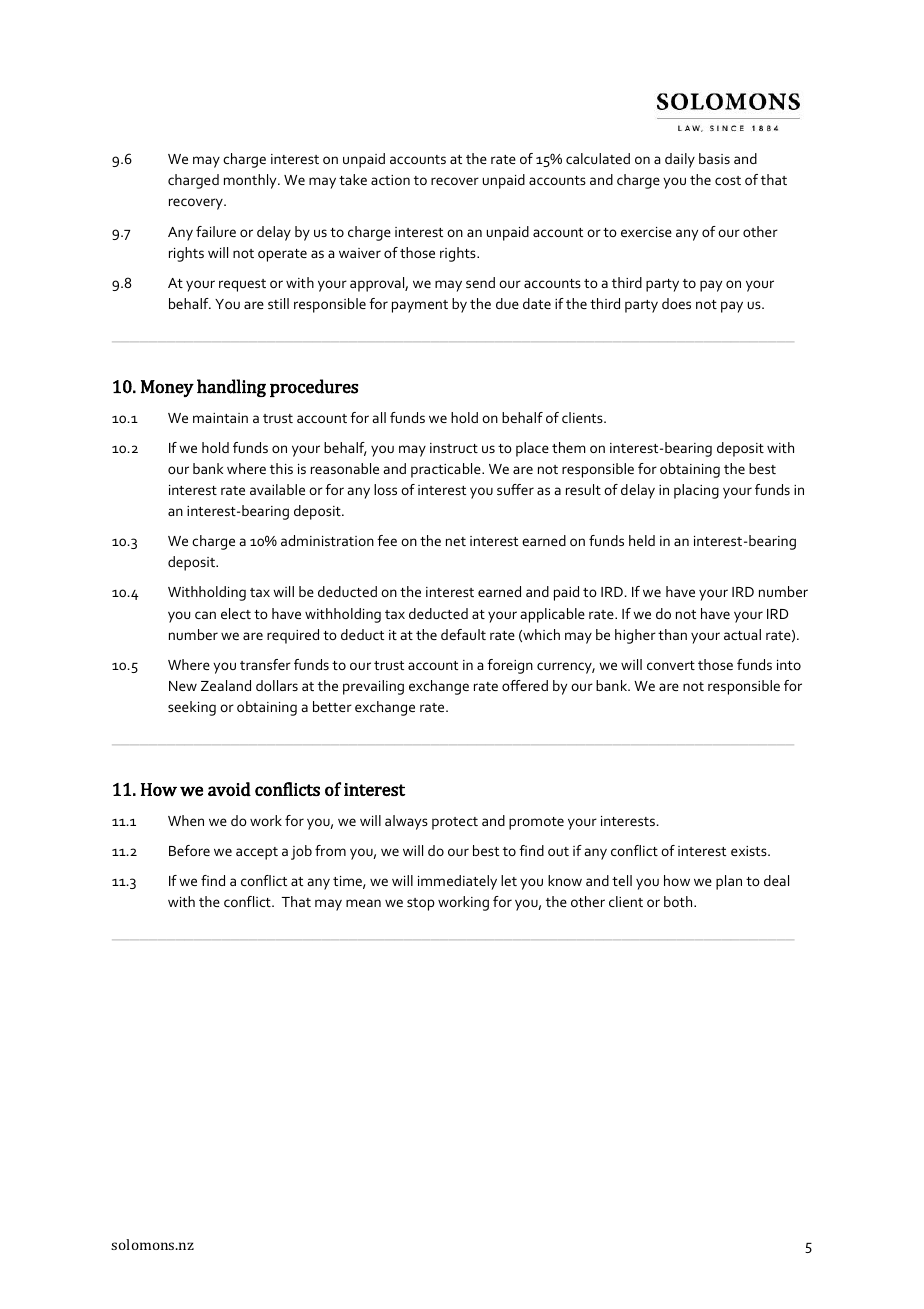 The height and width of the screenshot is (1309, 924). I want to click on net, so click(456, 541).
